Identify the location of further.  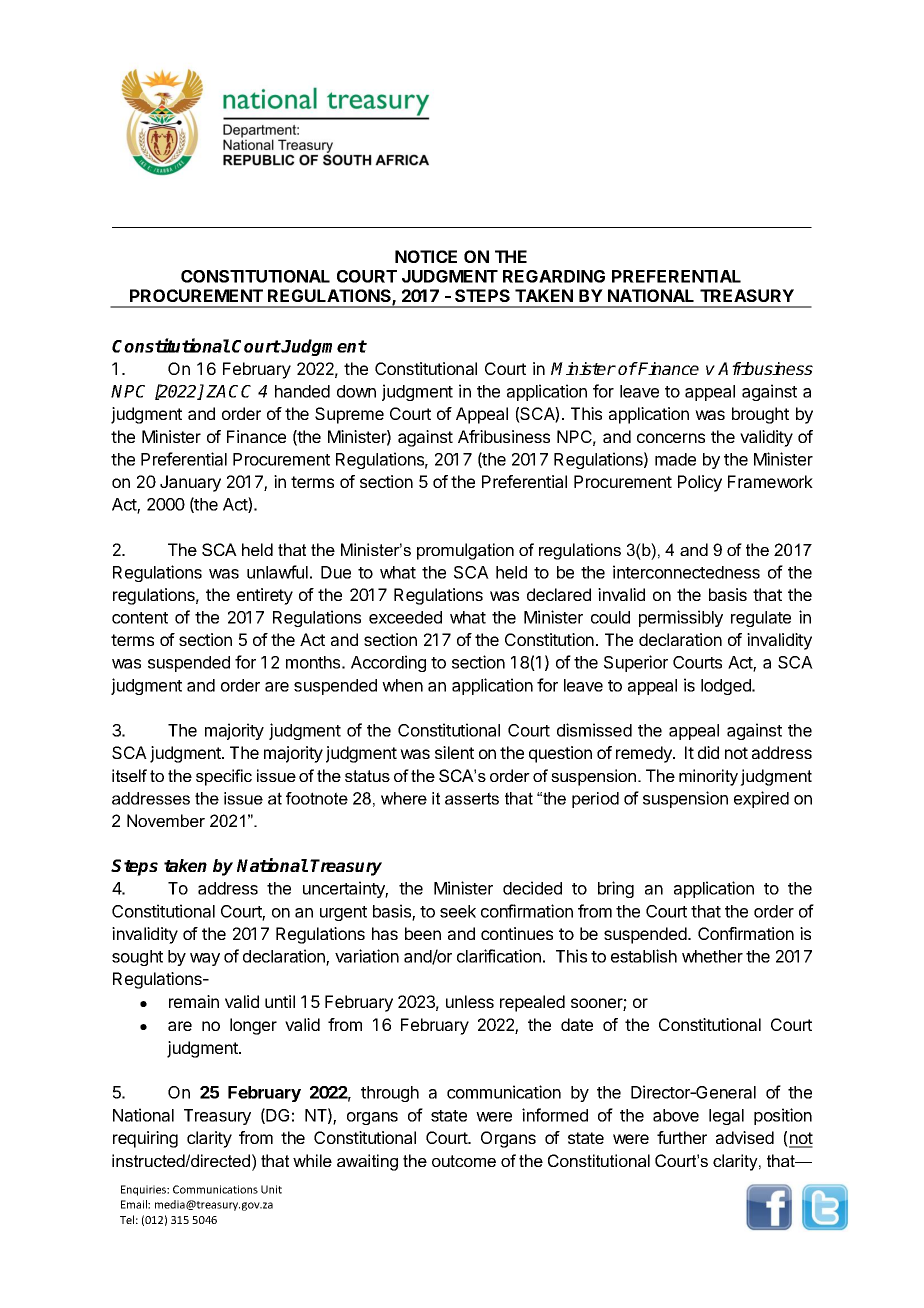
(682, 1137).
